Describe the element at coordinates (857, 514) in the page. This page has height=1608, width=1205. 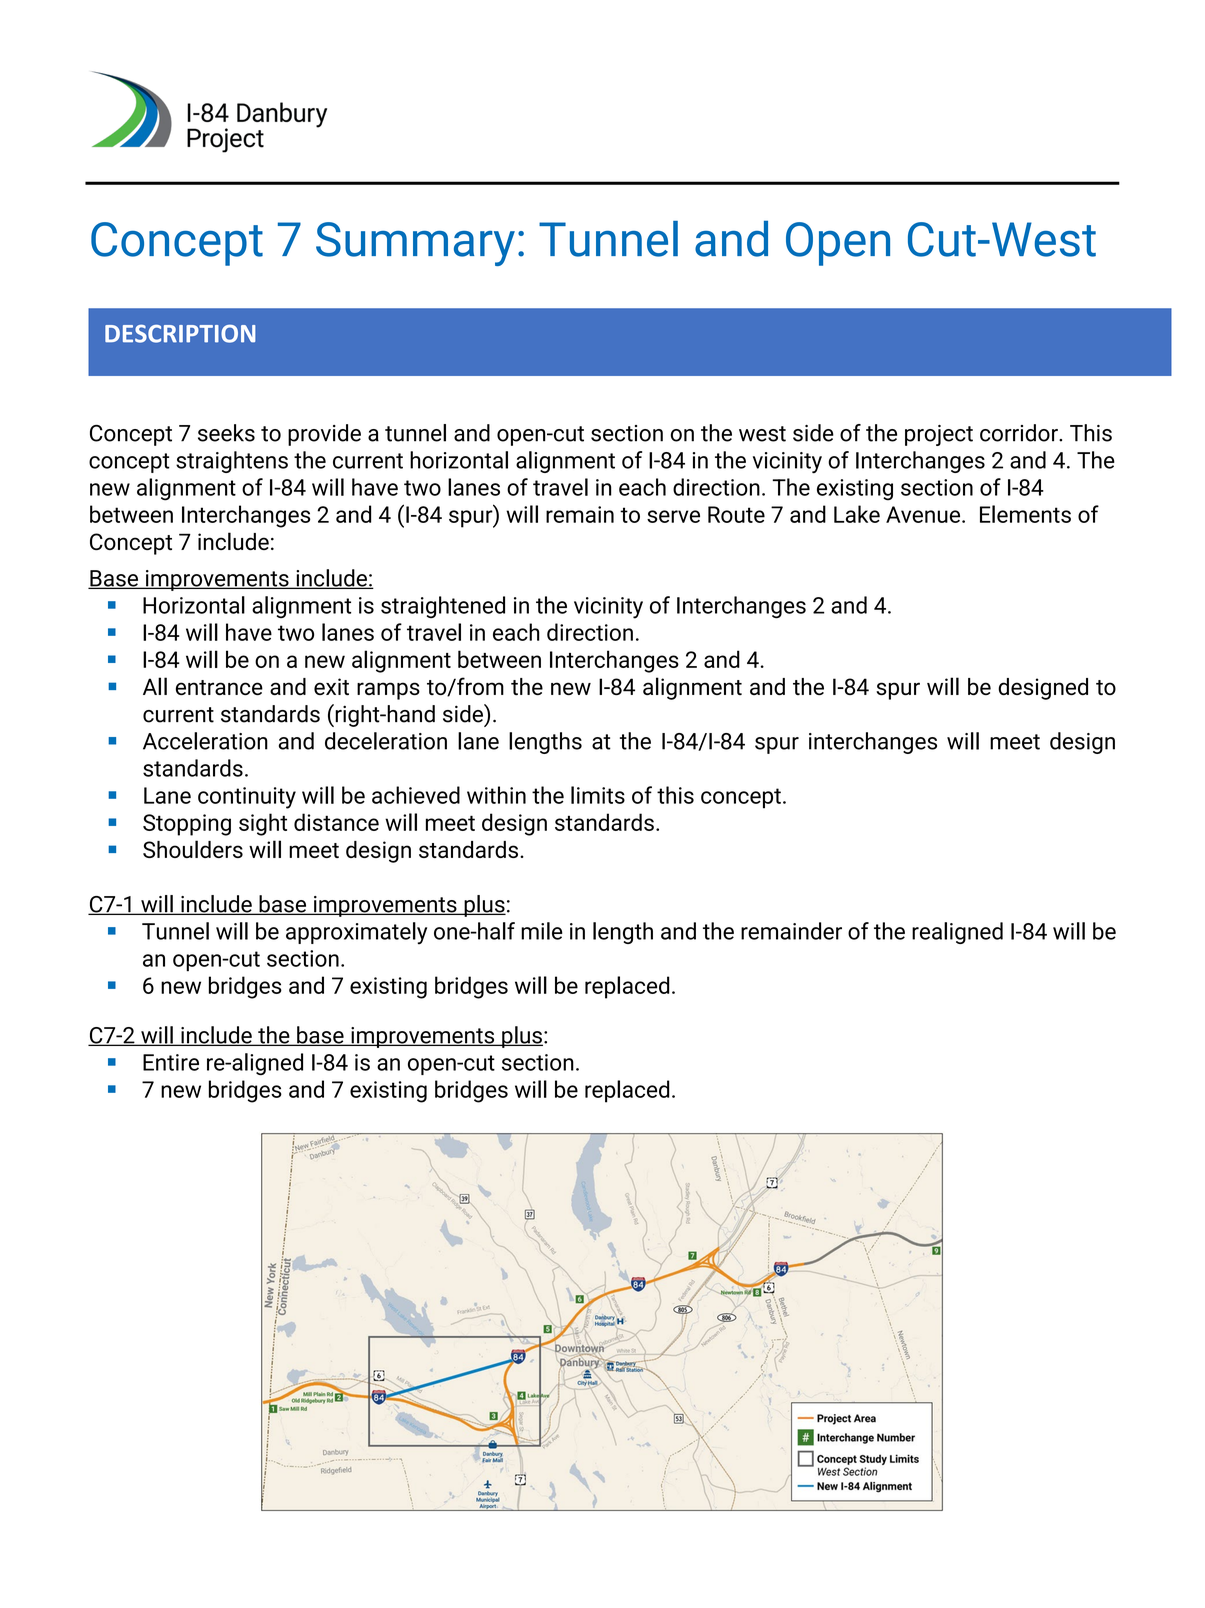
I see `Lake` at that location.
